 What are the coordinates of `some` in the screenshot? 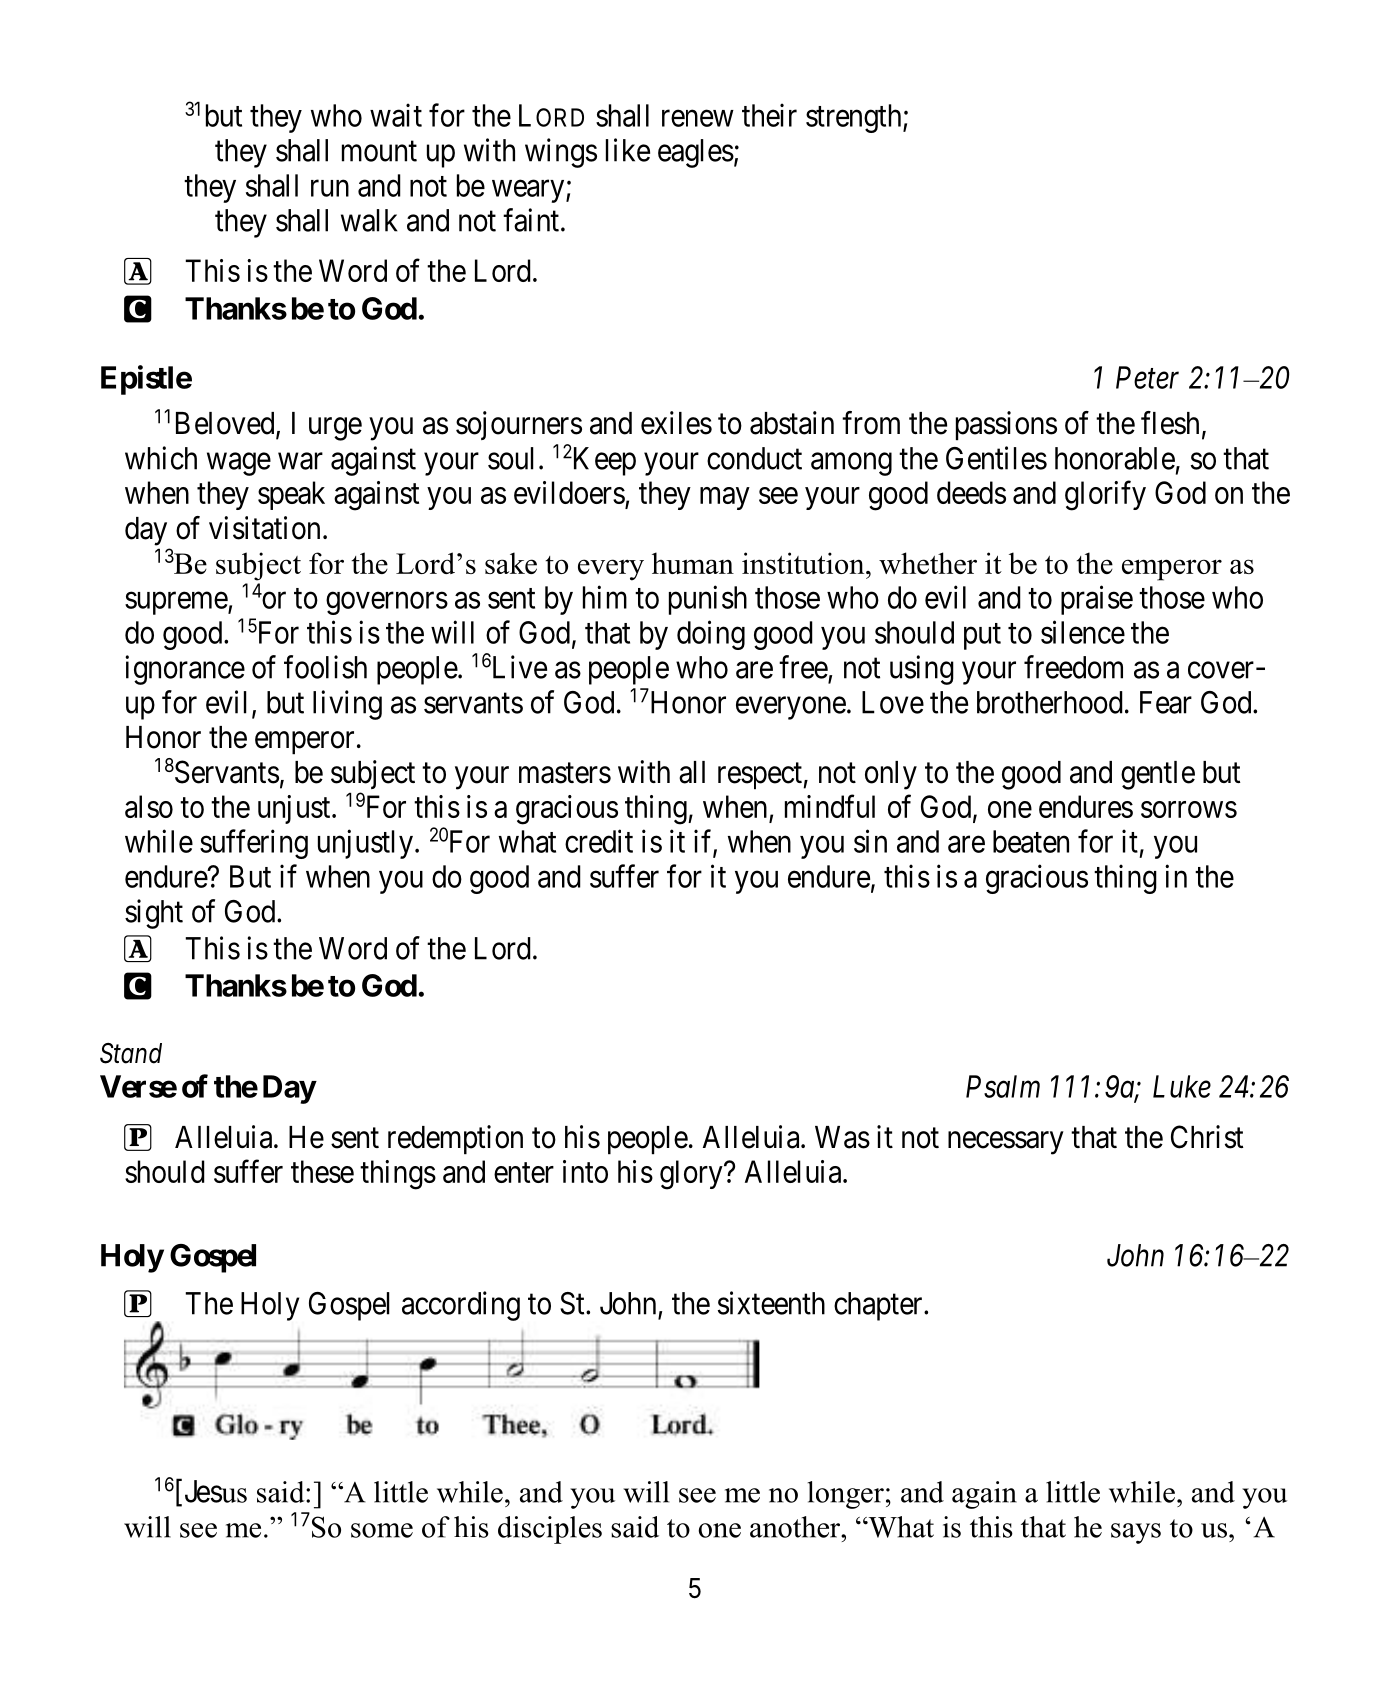 It's located at (382, 1530).
